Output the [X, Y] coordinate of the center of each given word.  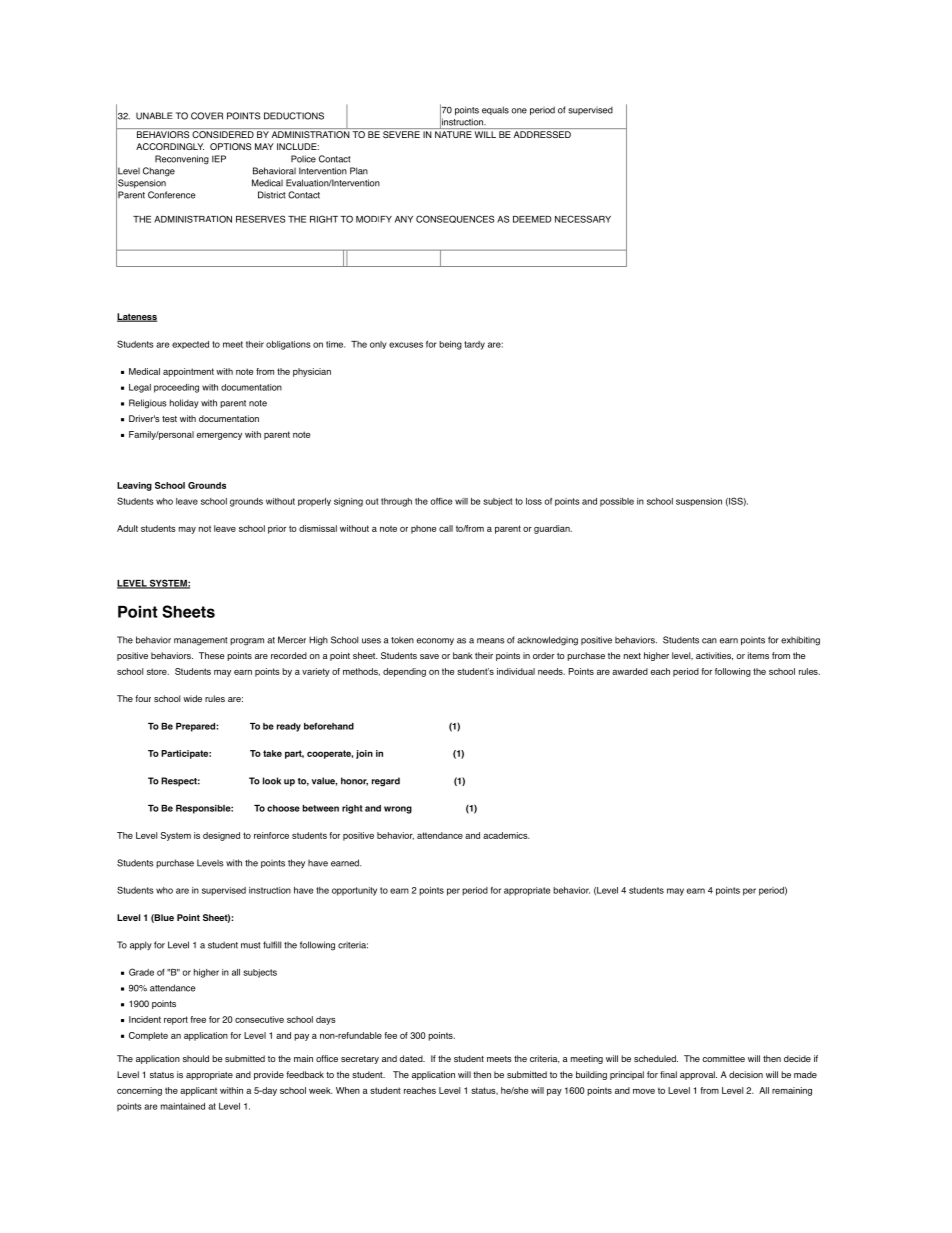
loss [534, 501]
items [758, 655]
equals [495, 110]
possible [617, 502]
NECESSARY [583, 219]
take [272, 753]
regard [386, 782]
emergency [219, 436]
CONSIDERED [223, 134]
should [196, 1058]
